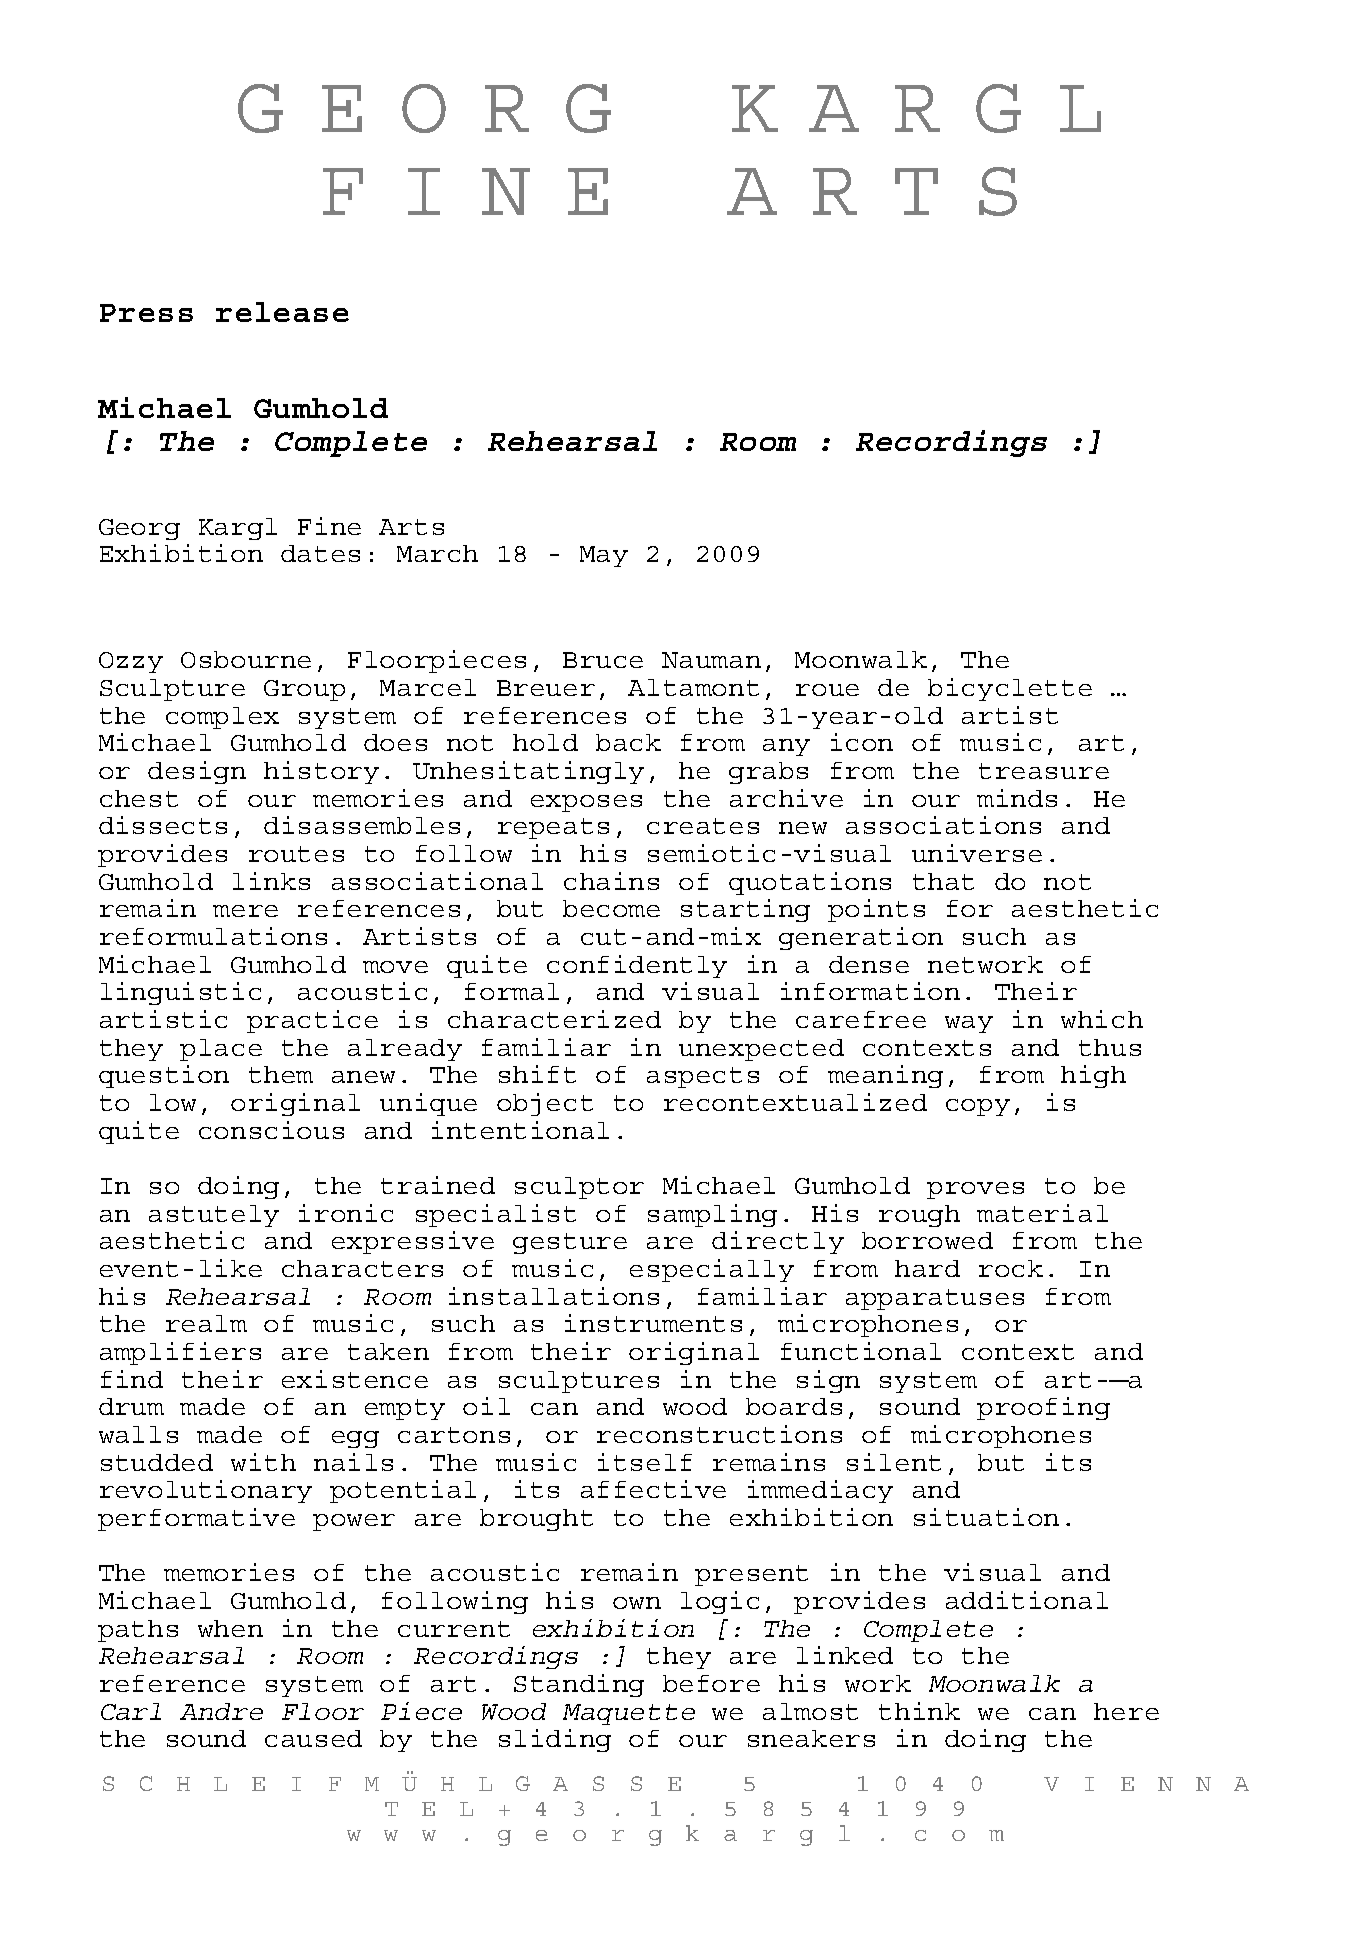 The height and width of the screenshot is (1941, 1372). Describe the element at coordinates (554, 1019) in the screenshot. I see `characterized` at that location.
